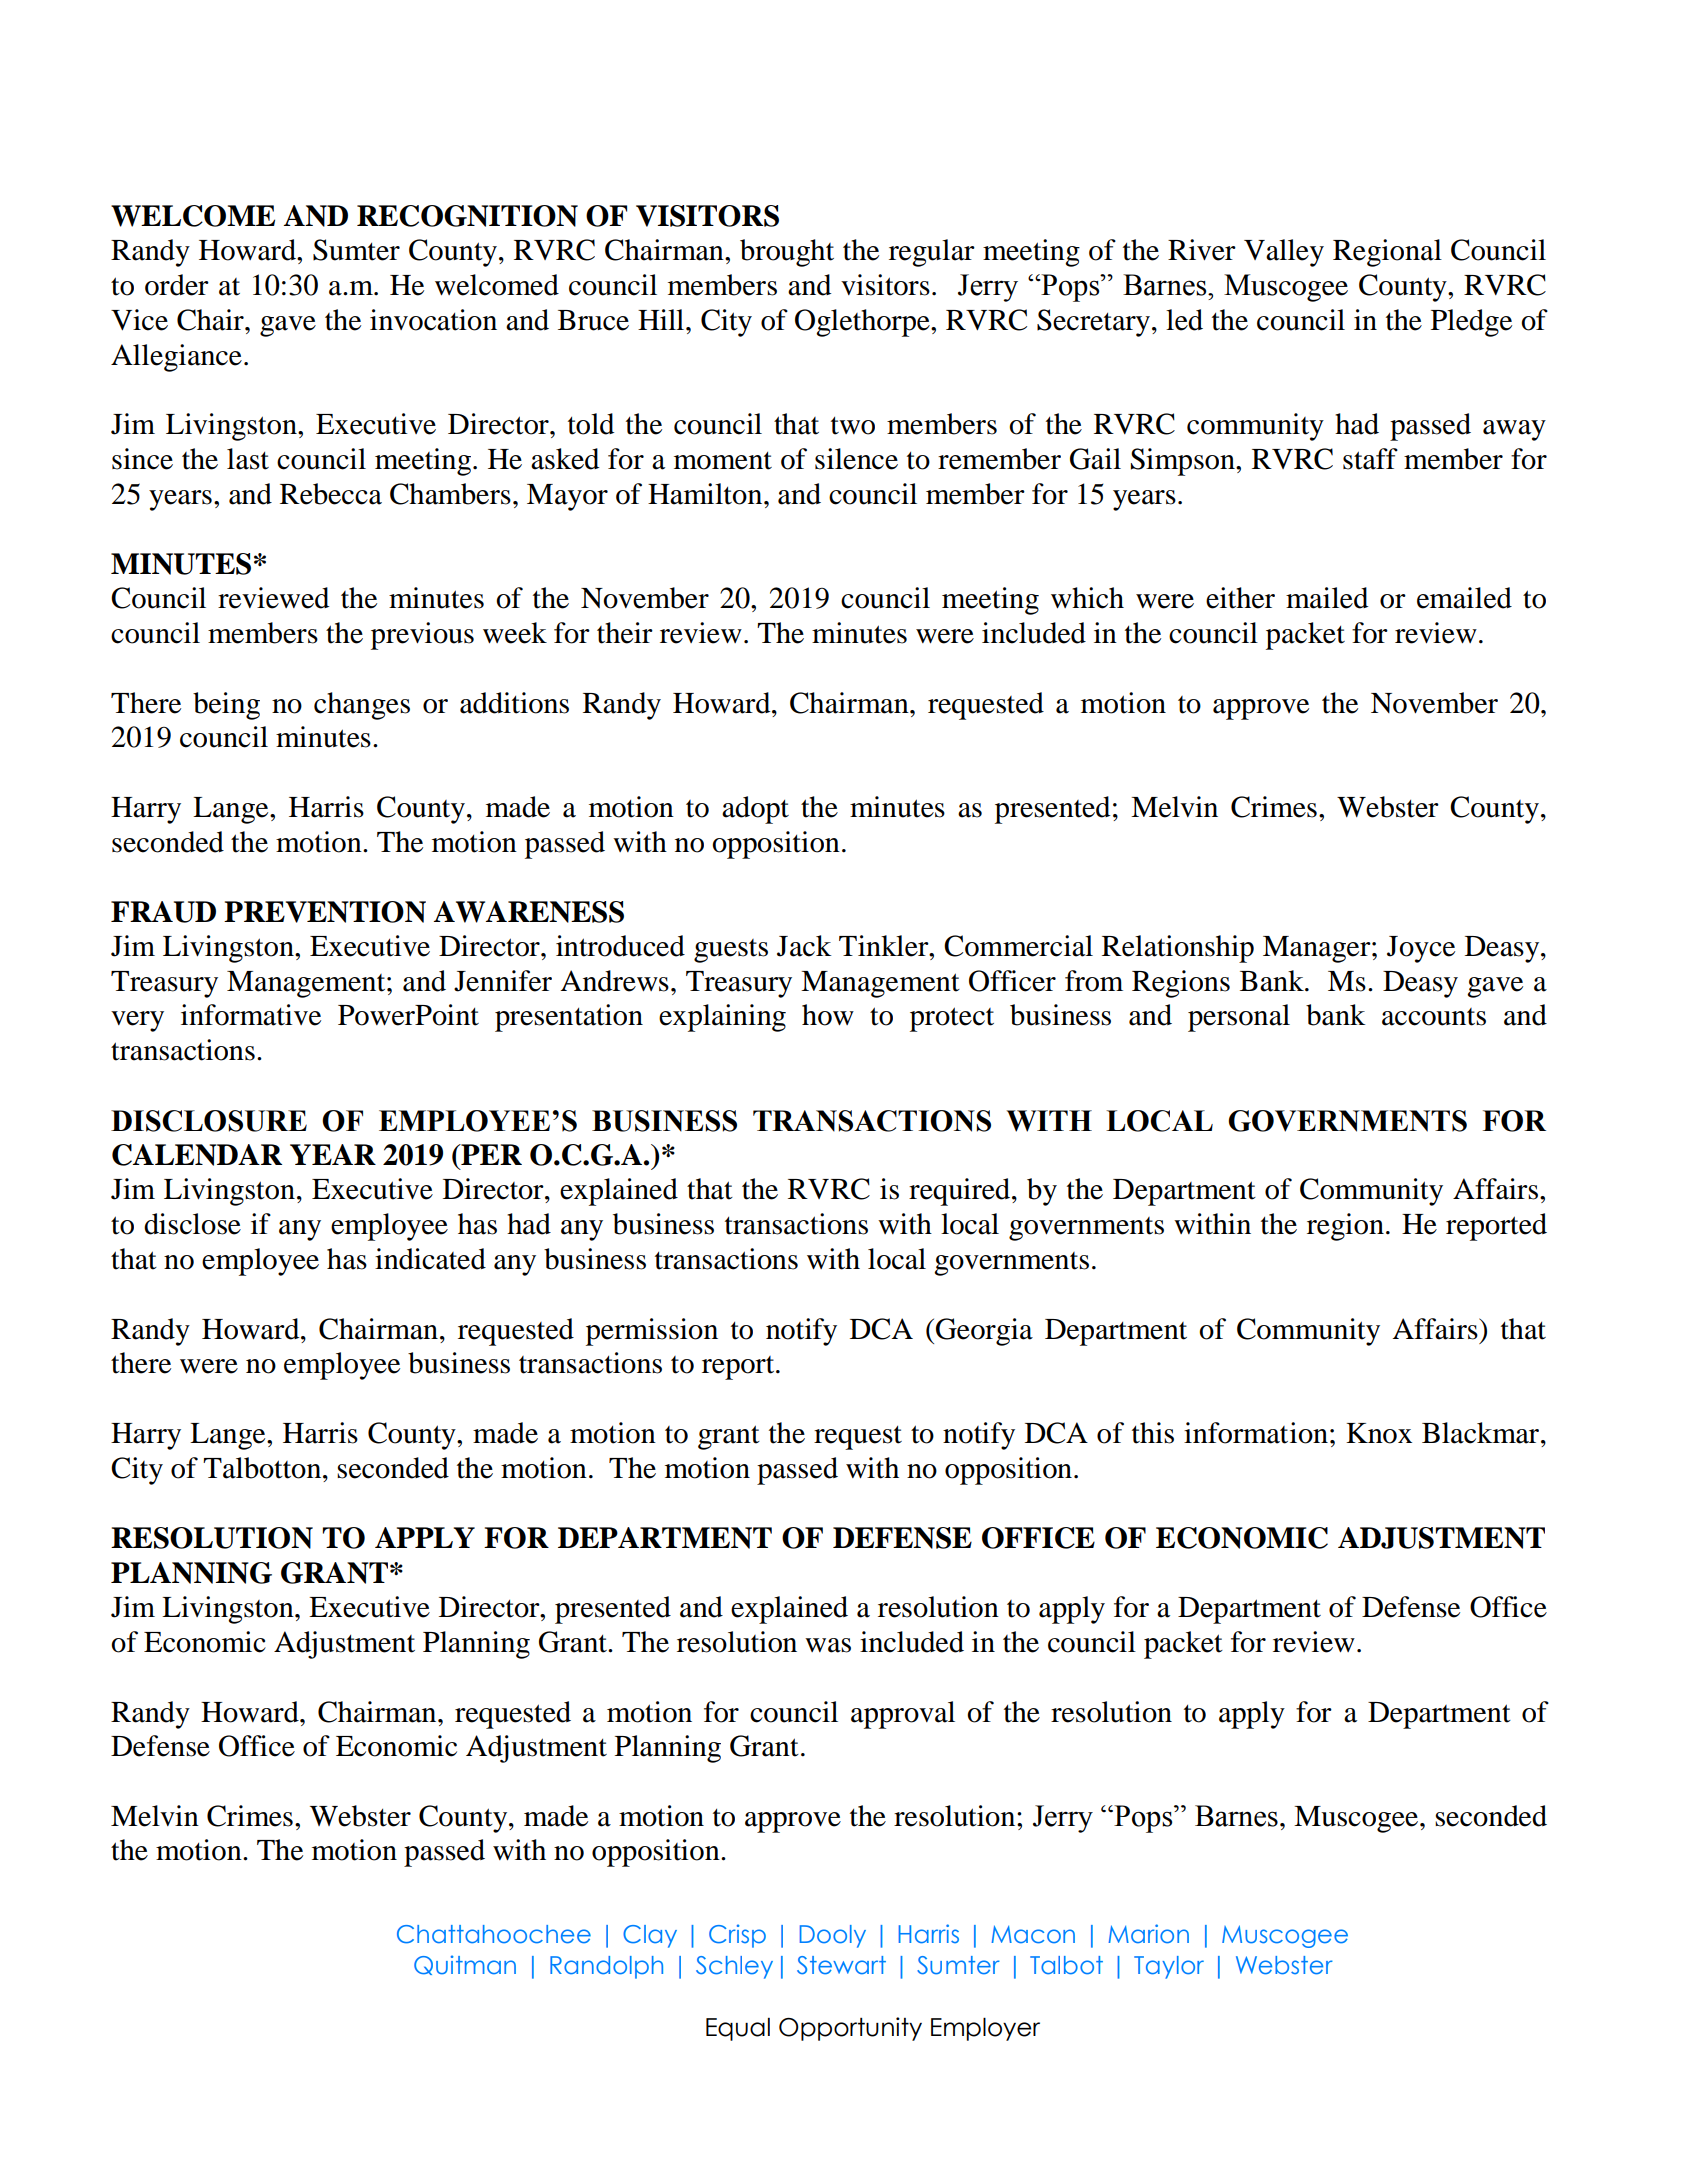  What do you see at coordinates (606, 1967) in the screenshot?
I see `Randolph` at bounding box center [606, 1967].
